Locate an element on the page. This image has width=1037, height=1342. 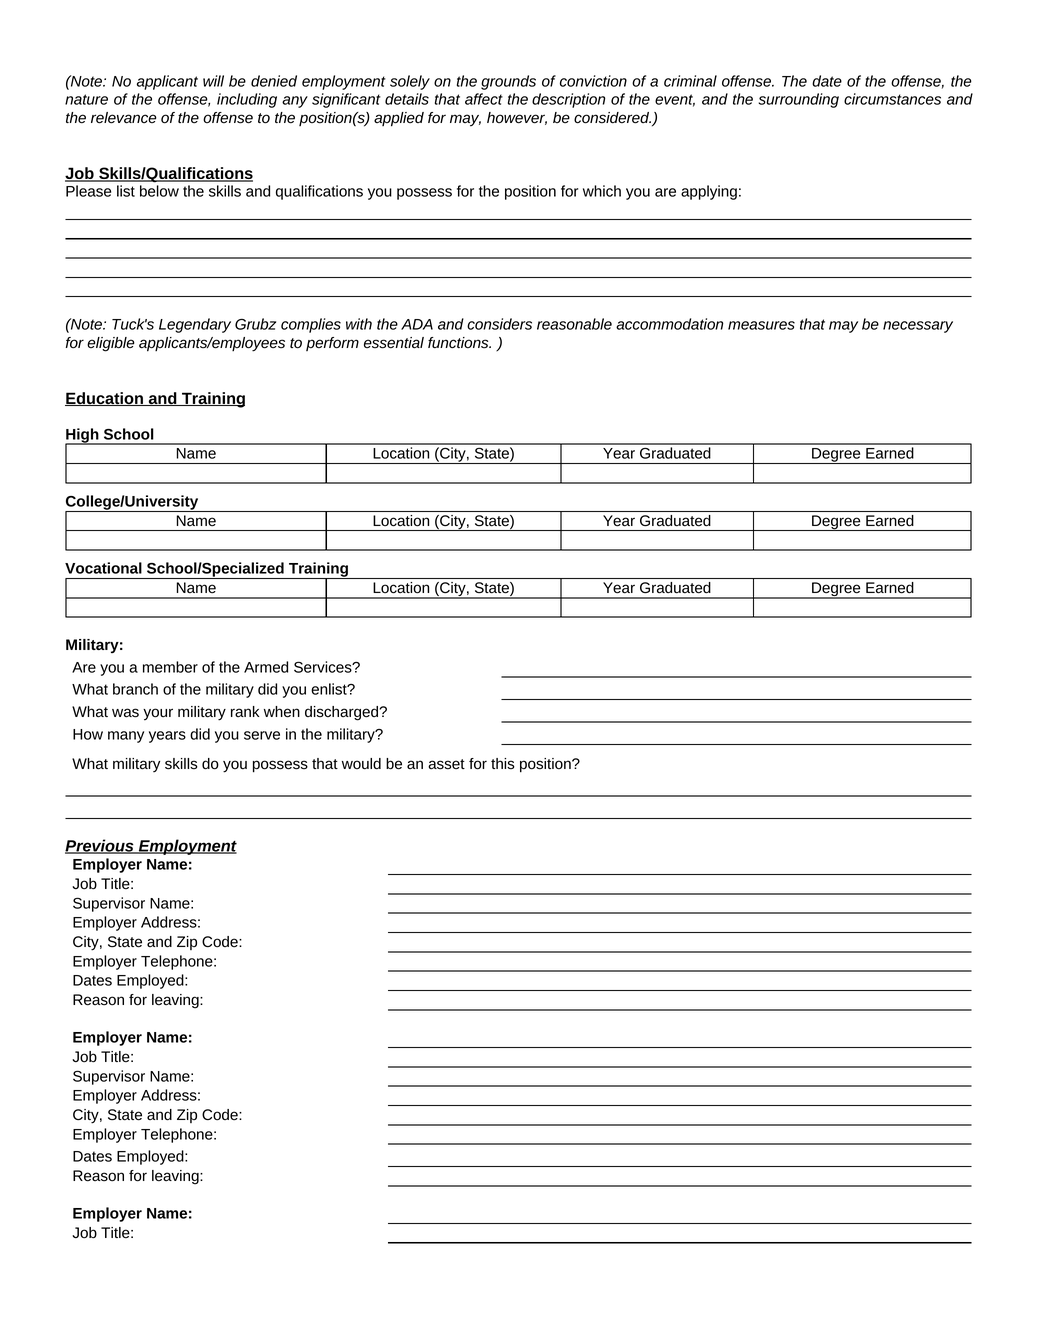
surrounding is located at coordinates (799, 100).
